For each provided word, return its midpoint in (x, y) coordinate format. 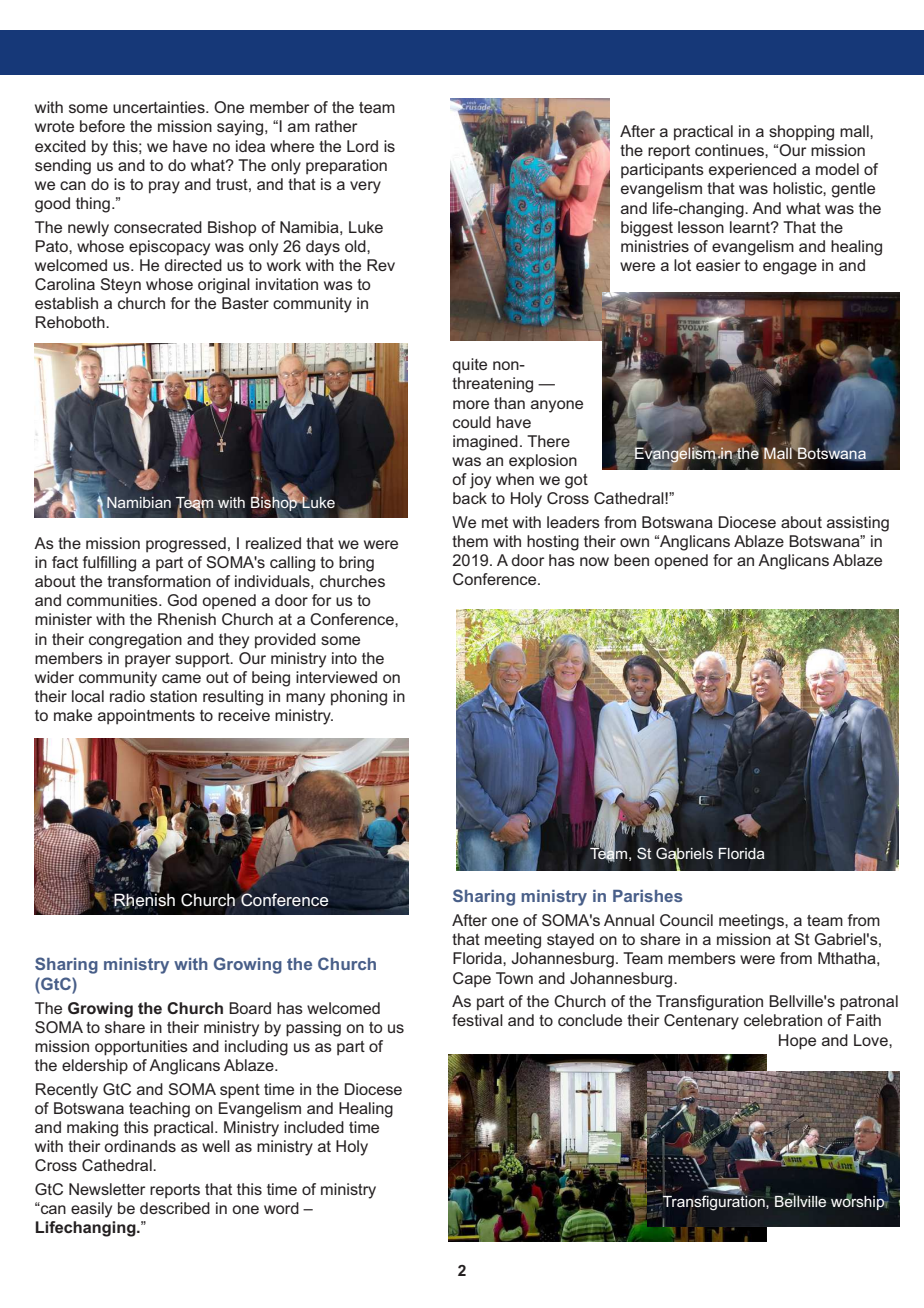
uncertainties (160, 107)
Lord (362, 146)
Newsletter (107, 1189)
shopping (801, 133)
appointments (146, 717)
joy (480, 481)
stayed (570, 941)
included (314, 1127)
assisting (858, 524)
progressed (186, 545)
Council (686, 920)
